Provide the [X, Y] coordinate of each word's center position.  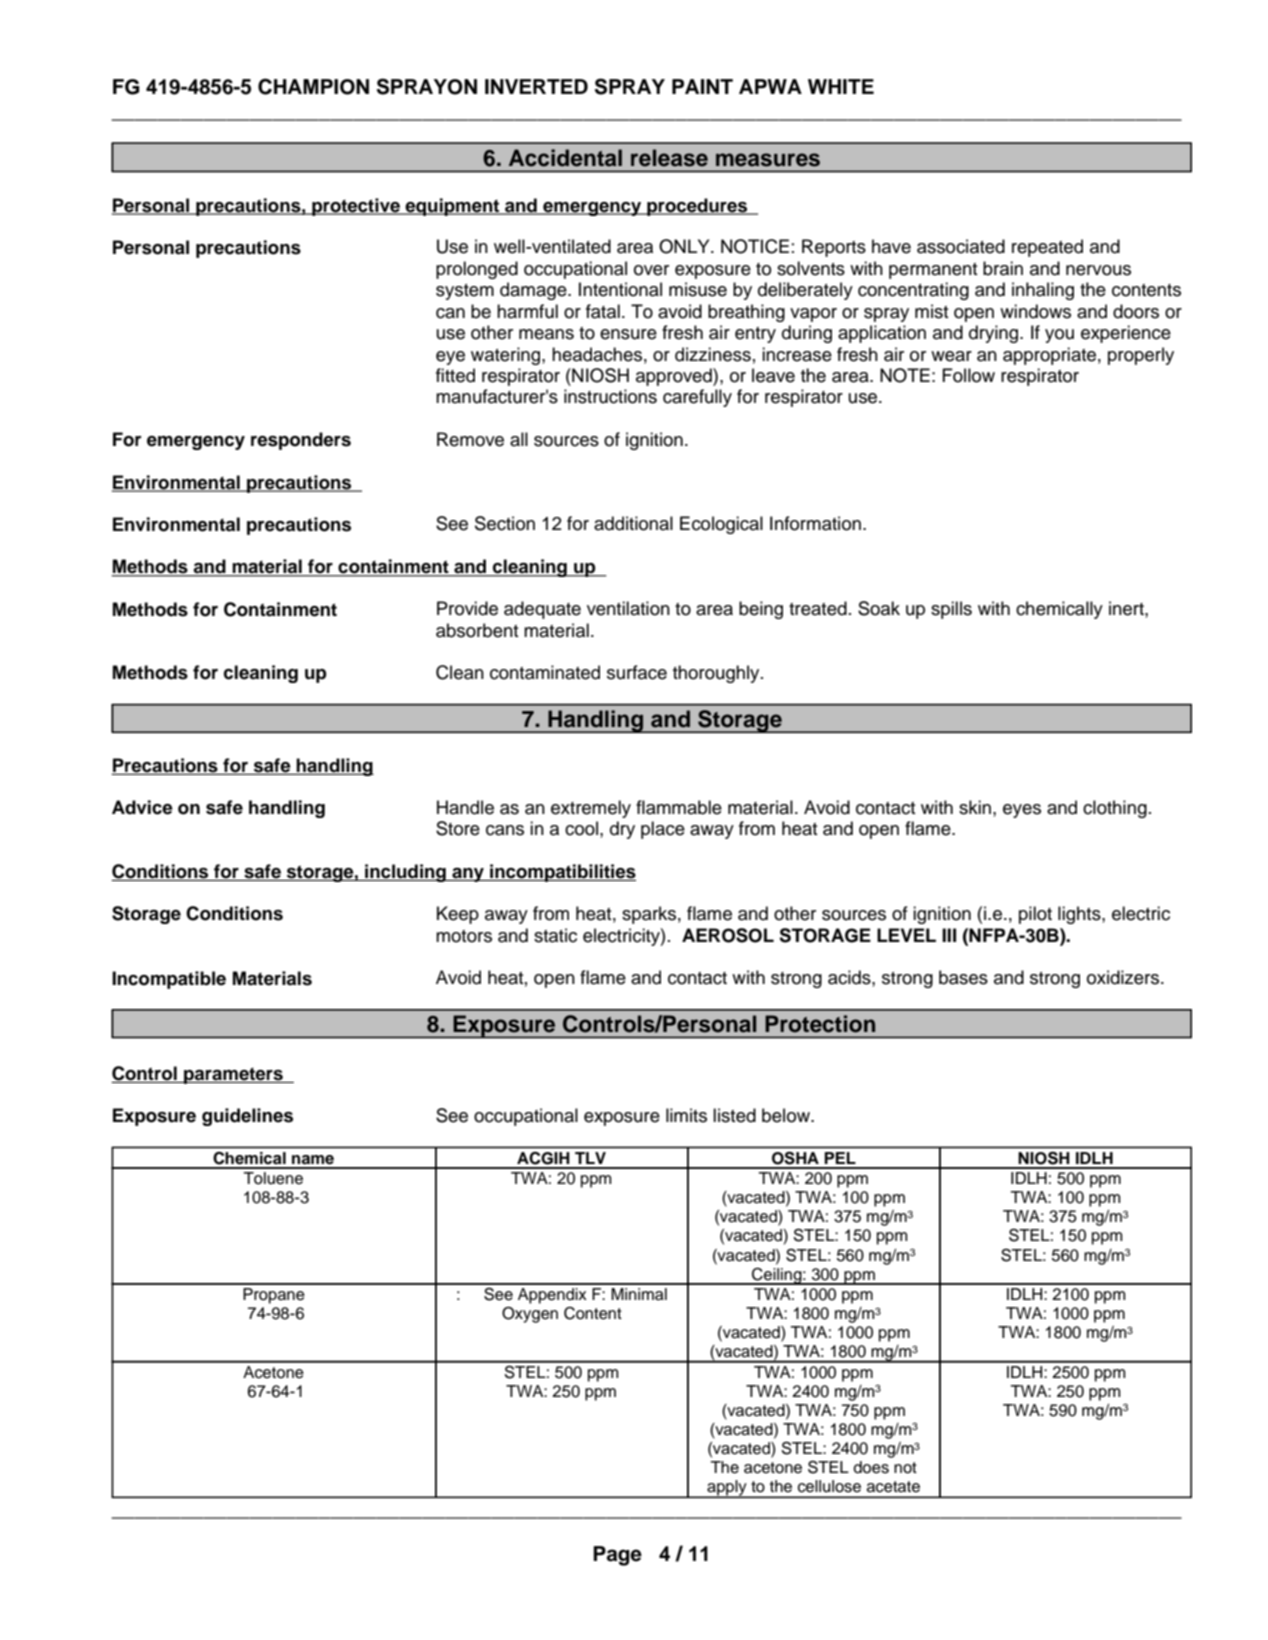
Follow [968, 375]
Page [617, 1556]
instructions [610, 396]
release [669, 158]
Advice [142, 807]
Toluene [273, 1178]
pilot [1035, 915]
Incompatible [169, 980]
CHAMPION [313, 86]
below [787, 1115]
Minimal [639, 1294]
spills [951, 610]
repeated [1047, 248]
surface [637, 672]
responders [301, 441]
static [555, 935]
